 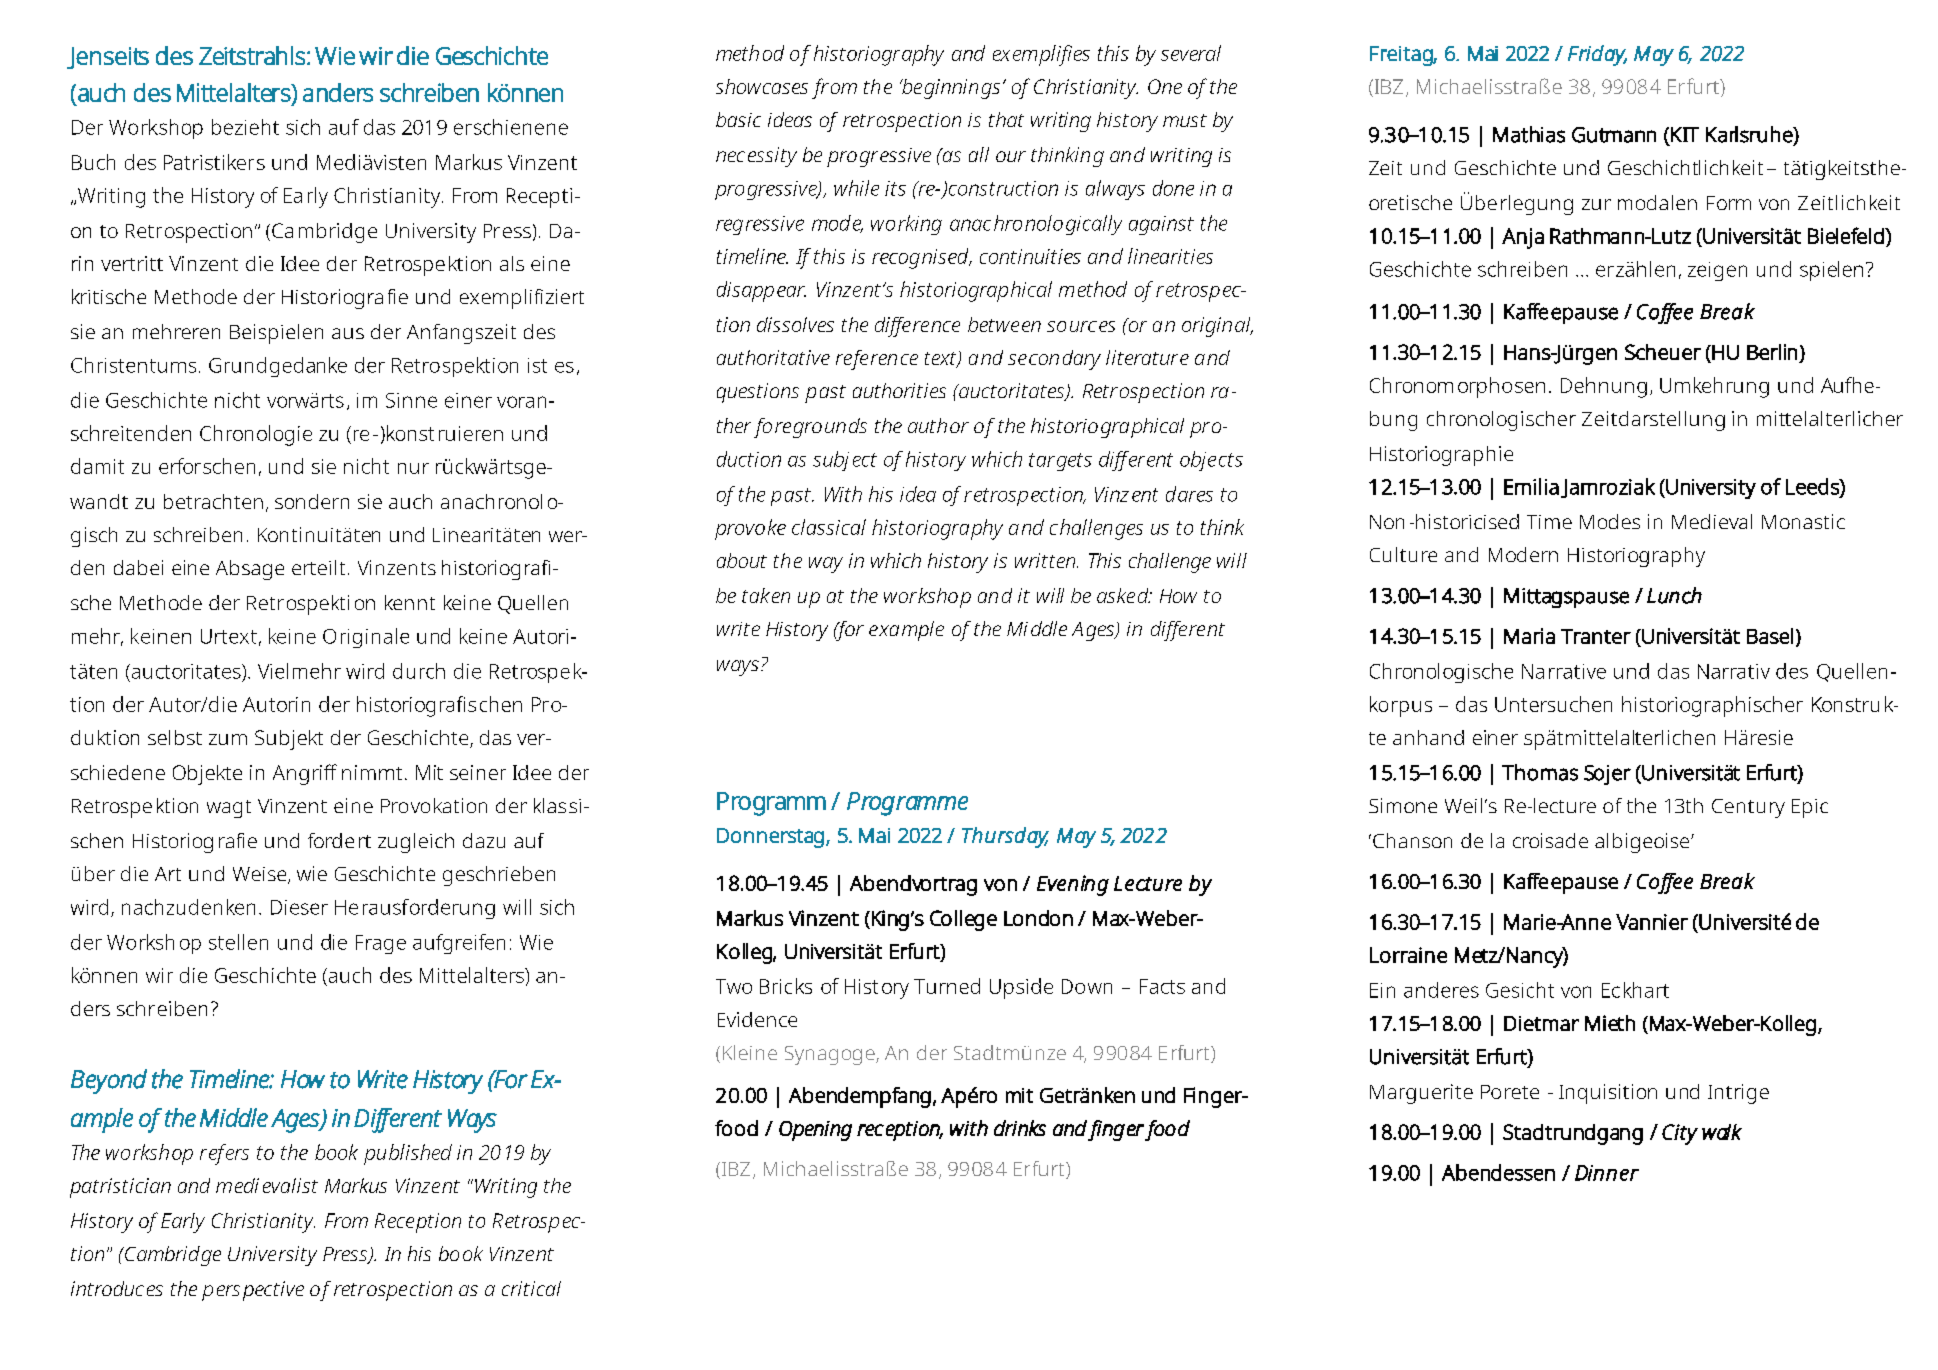 I want to click on Buch, so click(x=93, y=162).
